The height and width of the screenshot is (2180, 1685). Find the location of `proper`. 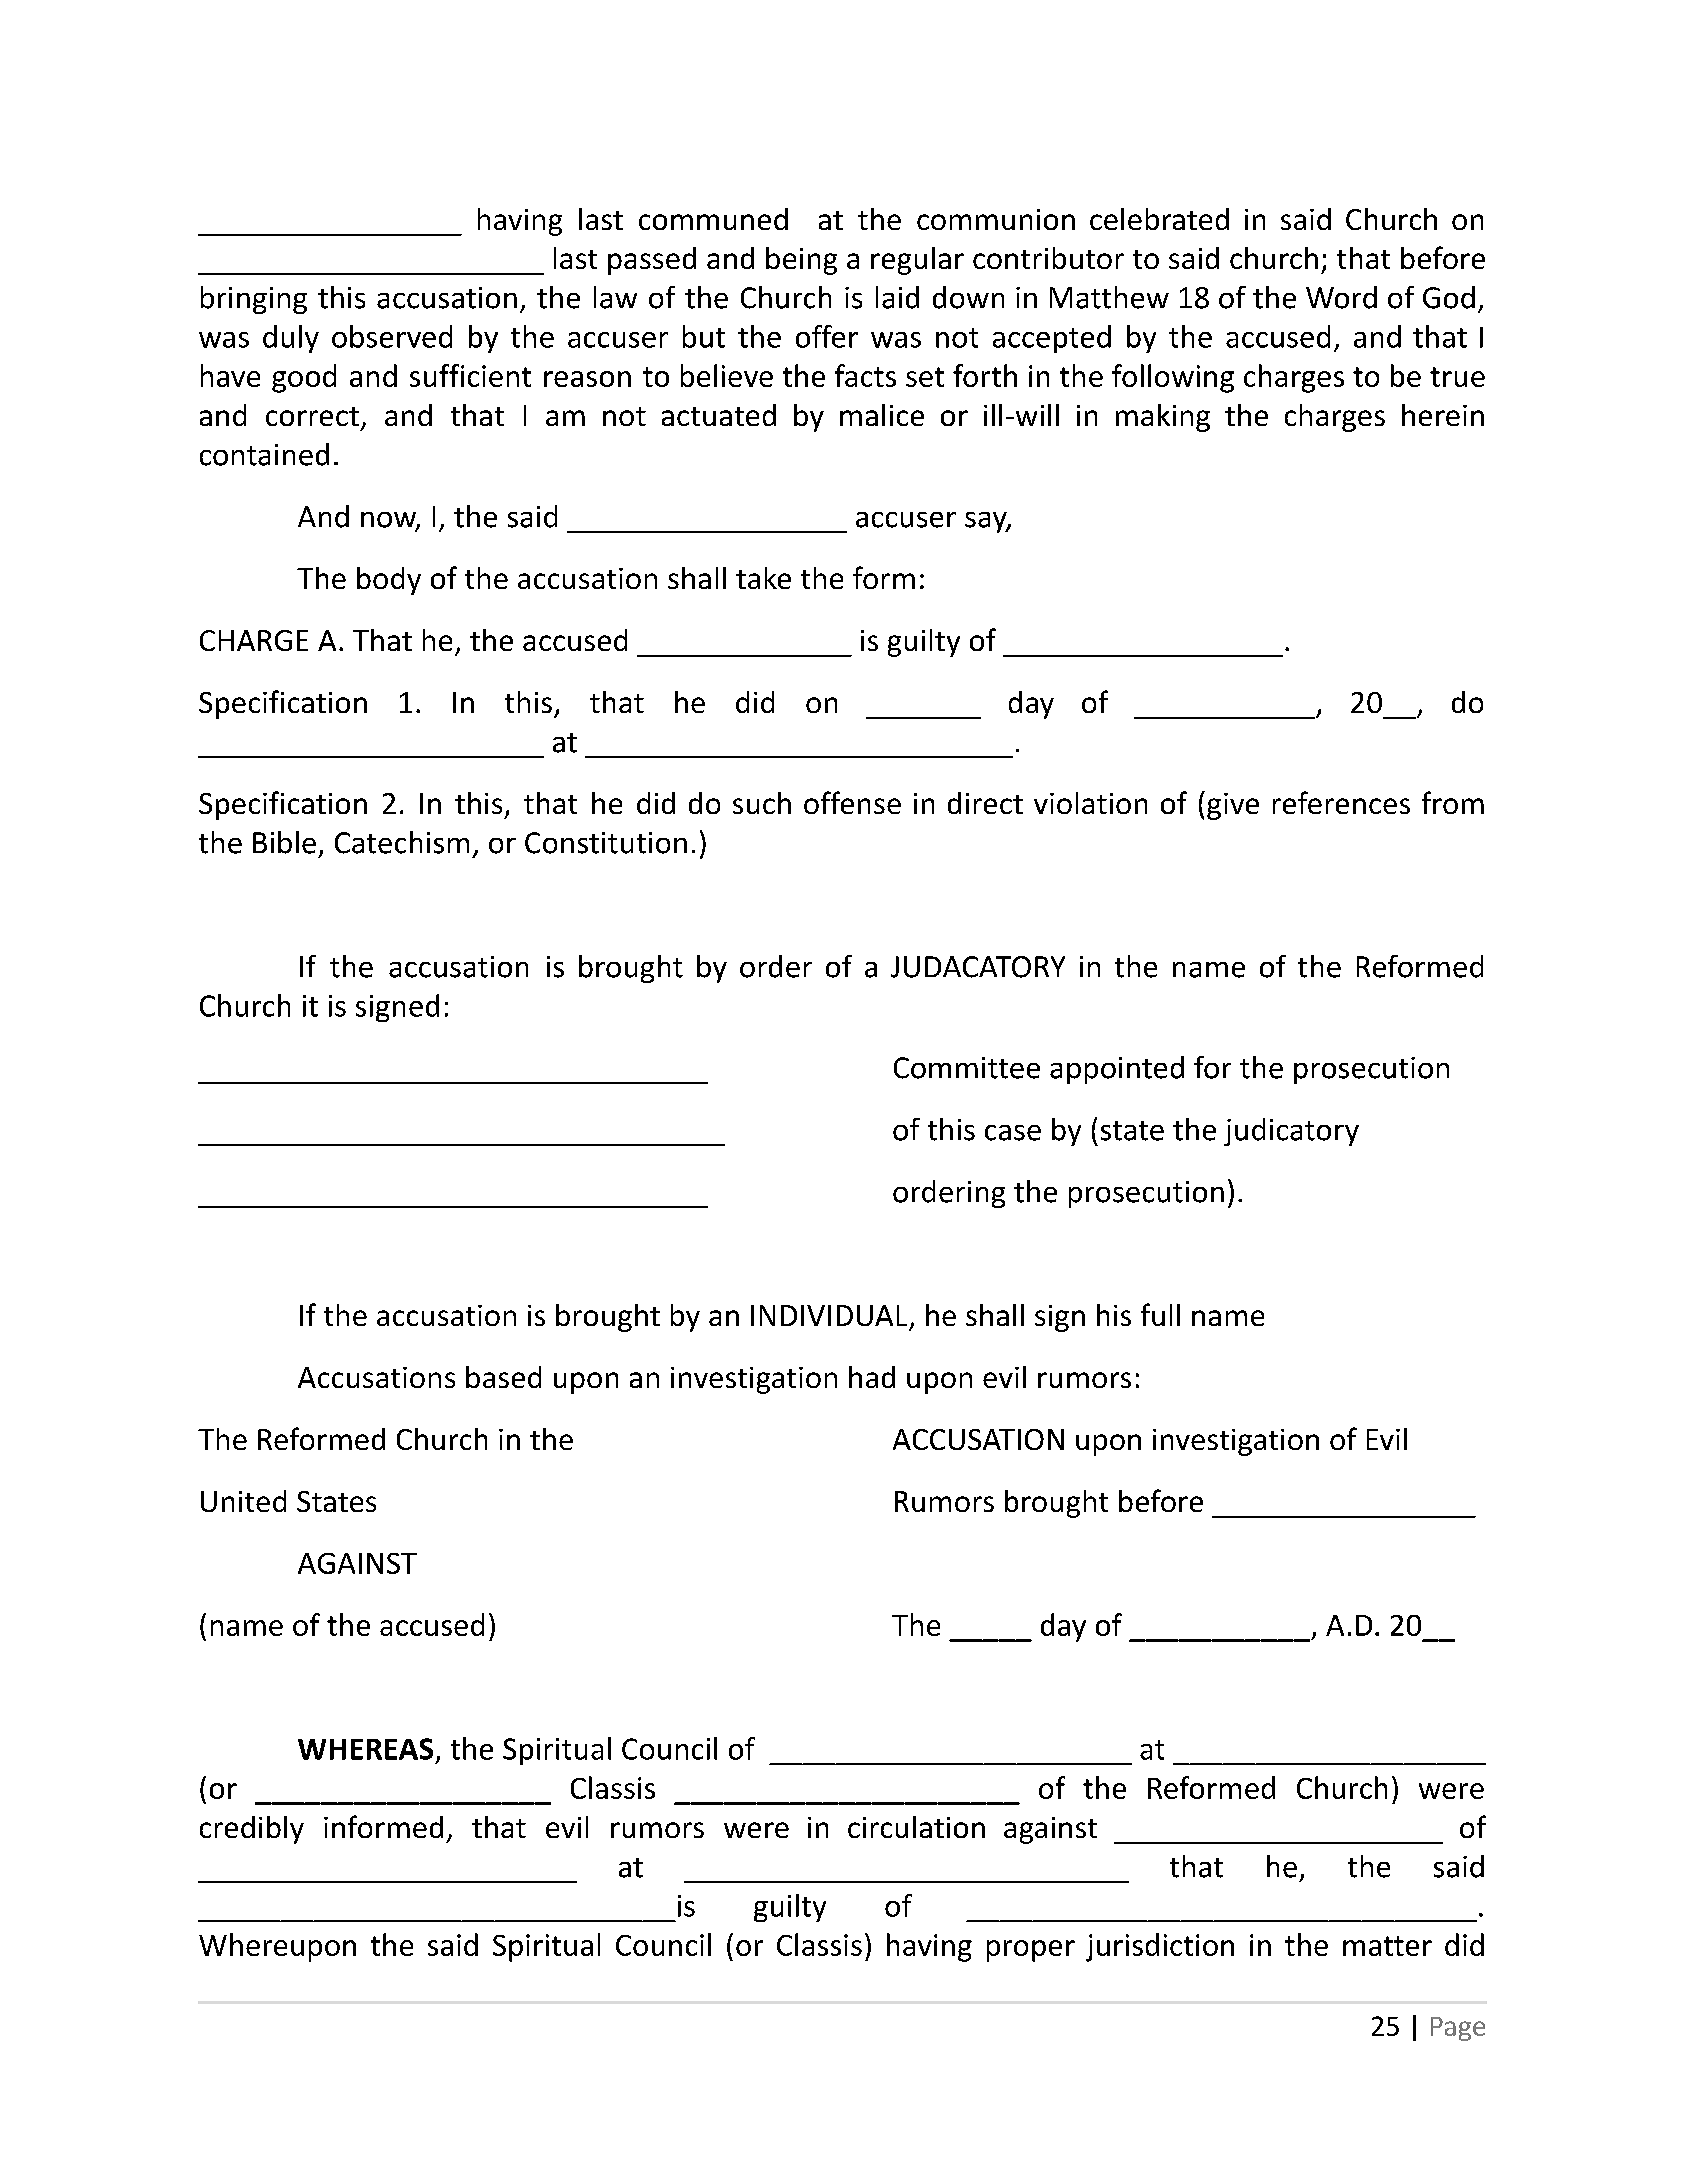

proper is located at coordinates (1031, 1951).
